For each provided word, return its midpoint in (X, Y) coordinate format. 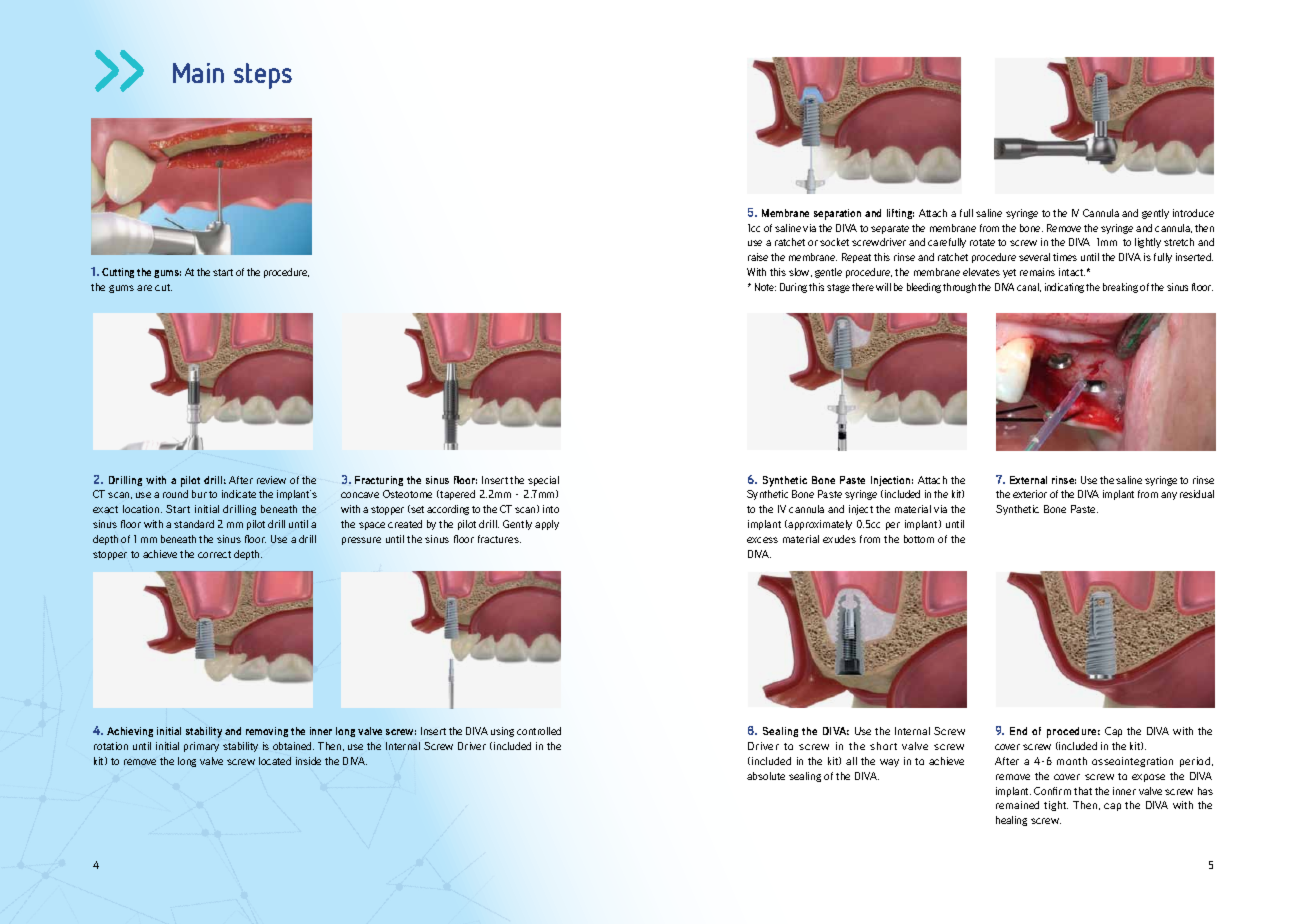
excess (762, 540)
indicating (1064, 288)
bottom (919, 539)
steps (263, 76)
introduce (1193, 213)
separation (837, 214)
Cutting (118, 273)
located (275, 761)
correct (214, 554)
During (793, 288)
